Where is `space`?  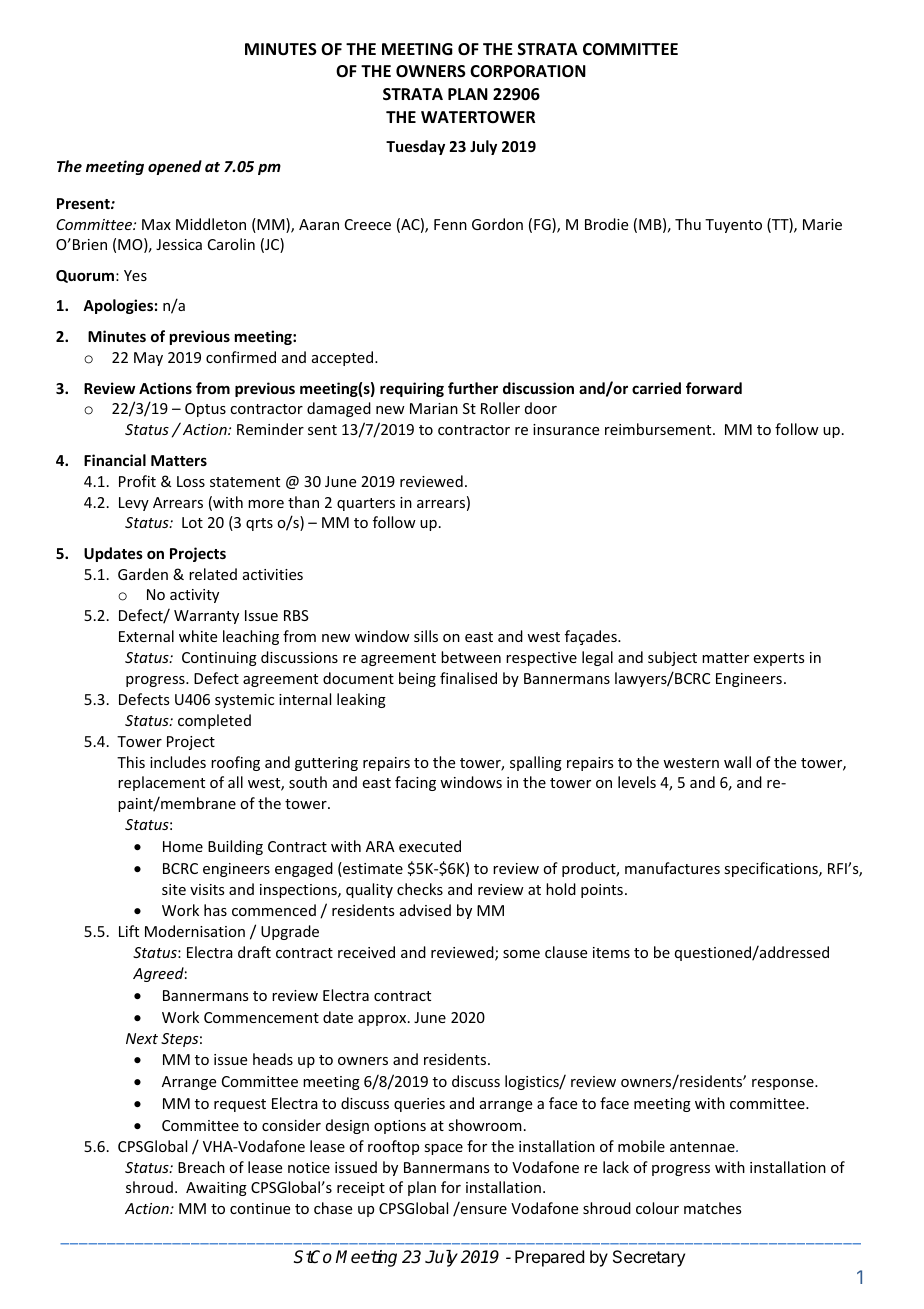
space is located at coordinates (443, 1149).
